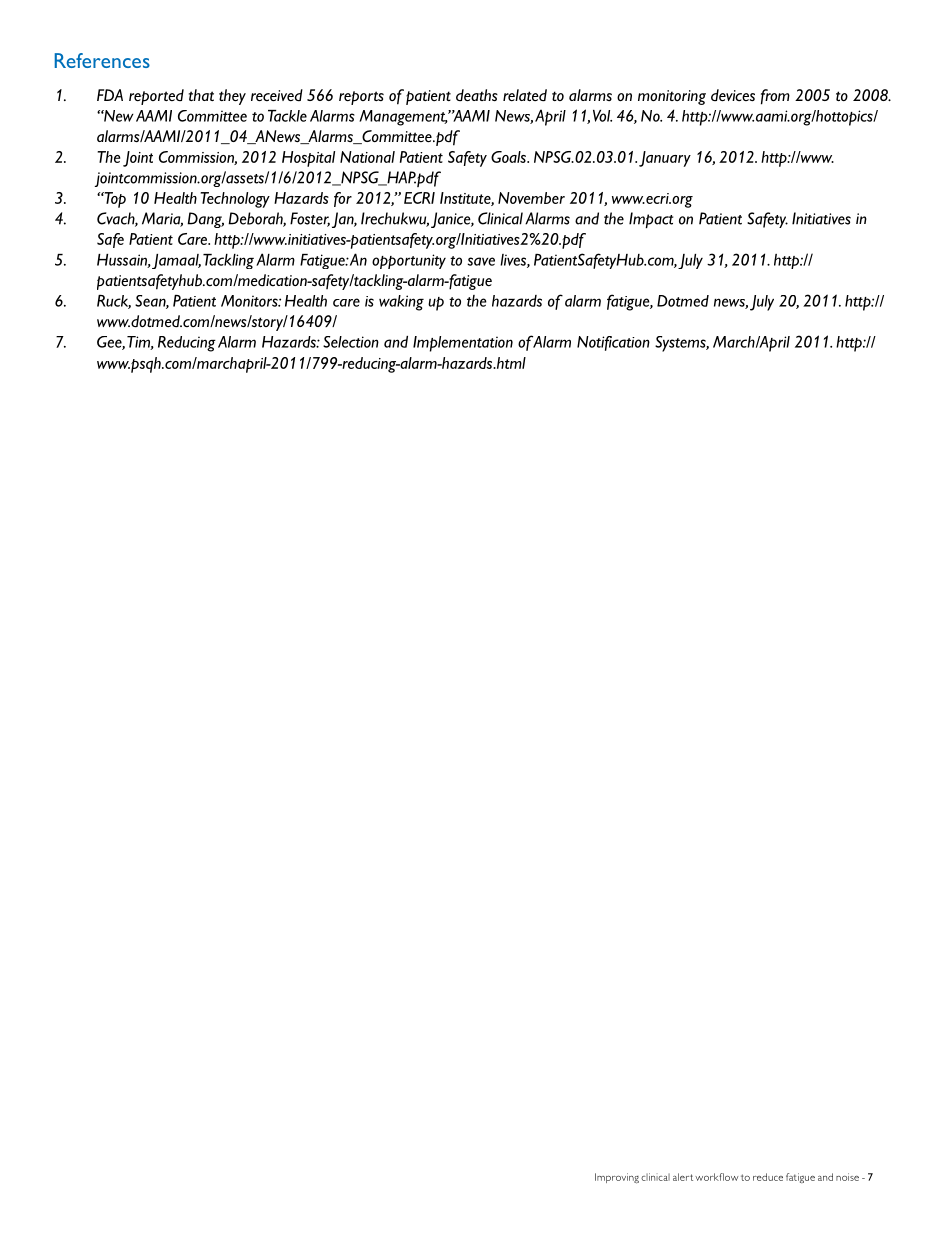 Image resolution: width=952 pixels, height=1233 pixels. What do you see at coordinates (409, 261) in the screenshot?
I see `opportunity` at bounding box center [409, 261].
